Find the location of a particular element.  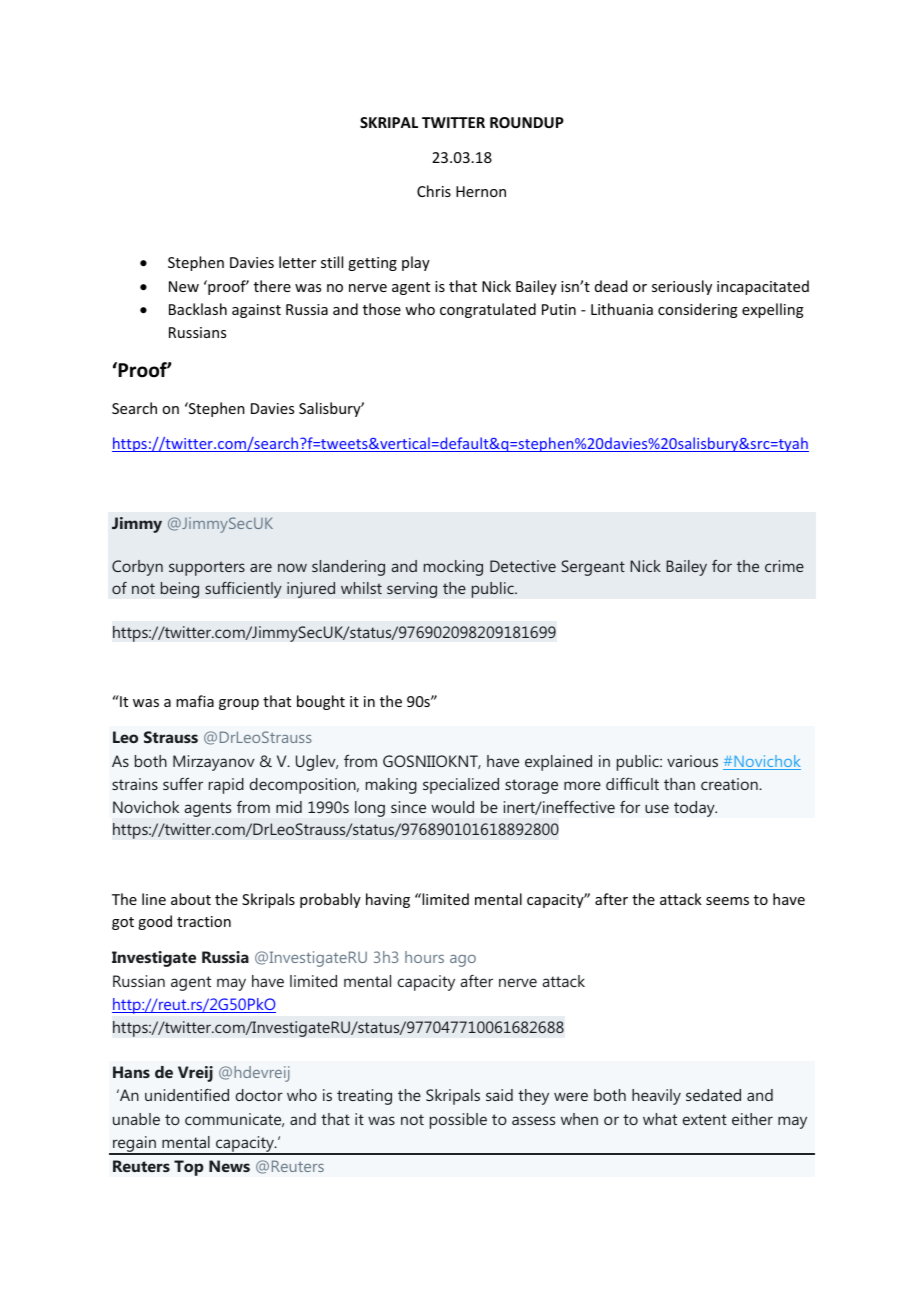

Chris is located at coordinates (434, 191).
